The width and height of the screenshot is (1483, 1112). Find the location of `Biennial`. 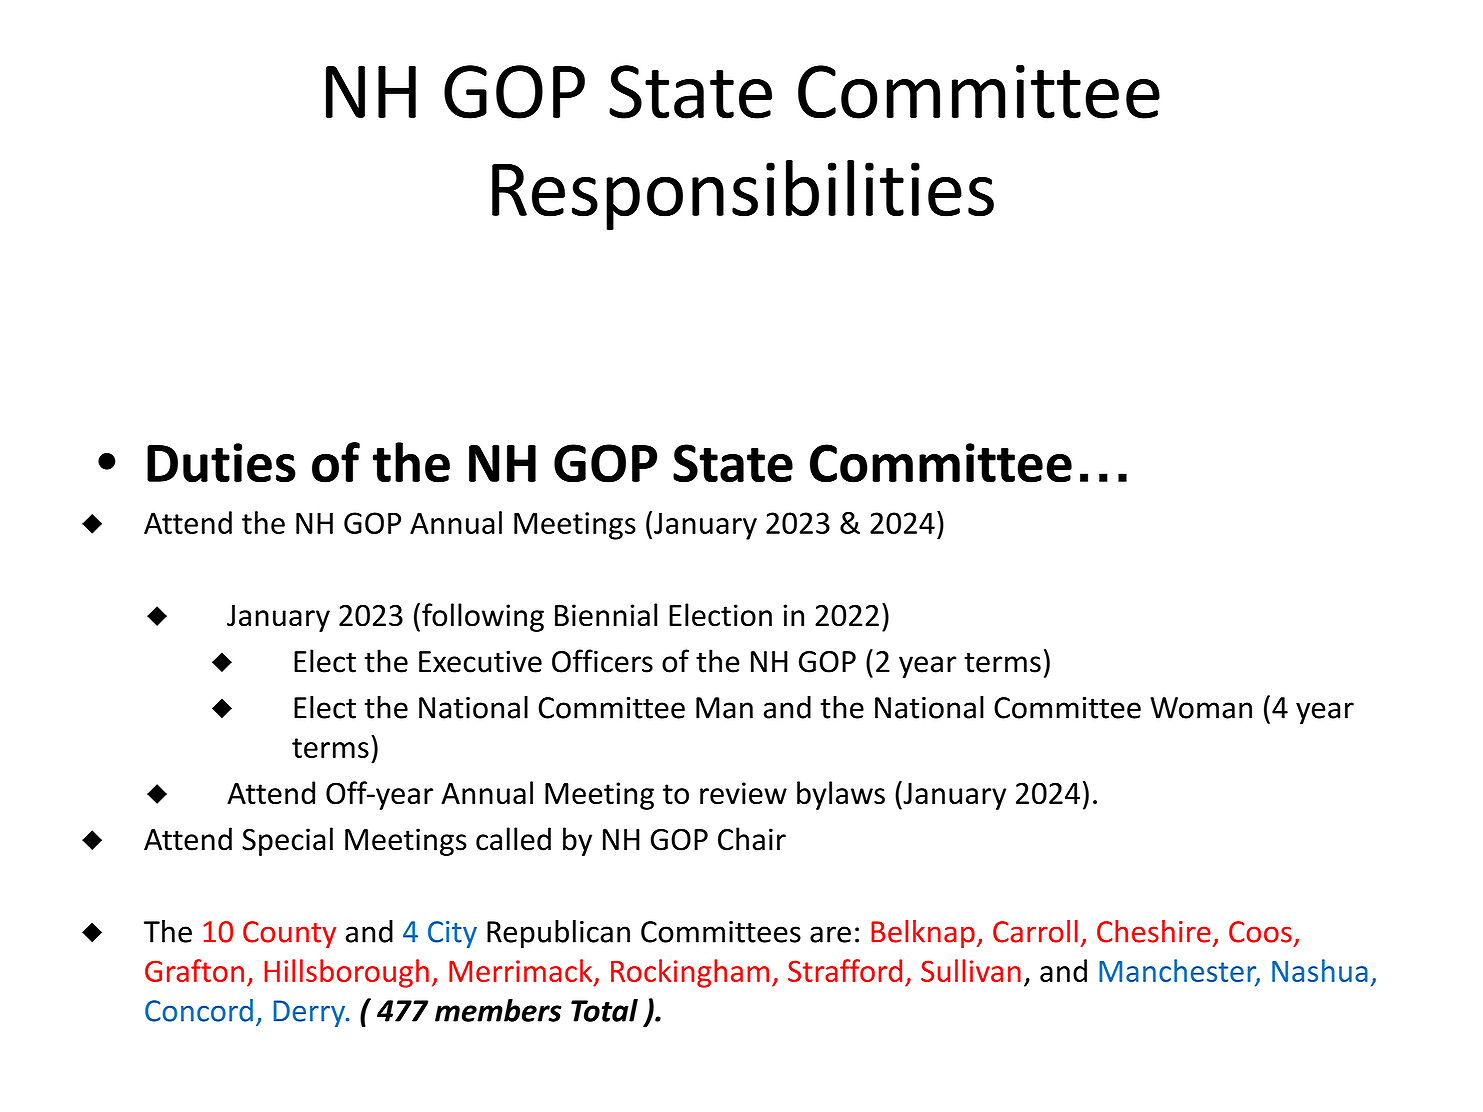

Biennial is located at coordinates (606, 615).
